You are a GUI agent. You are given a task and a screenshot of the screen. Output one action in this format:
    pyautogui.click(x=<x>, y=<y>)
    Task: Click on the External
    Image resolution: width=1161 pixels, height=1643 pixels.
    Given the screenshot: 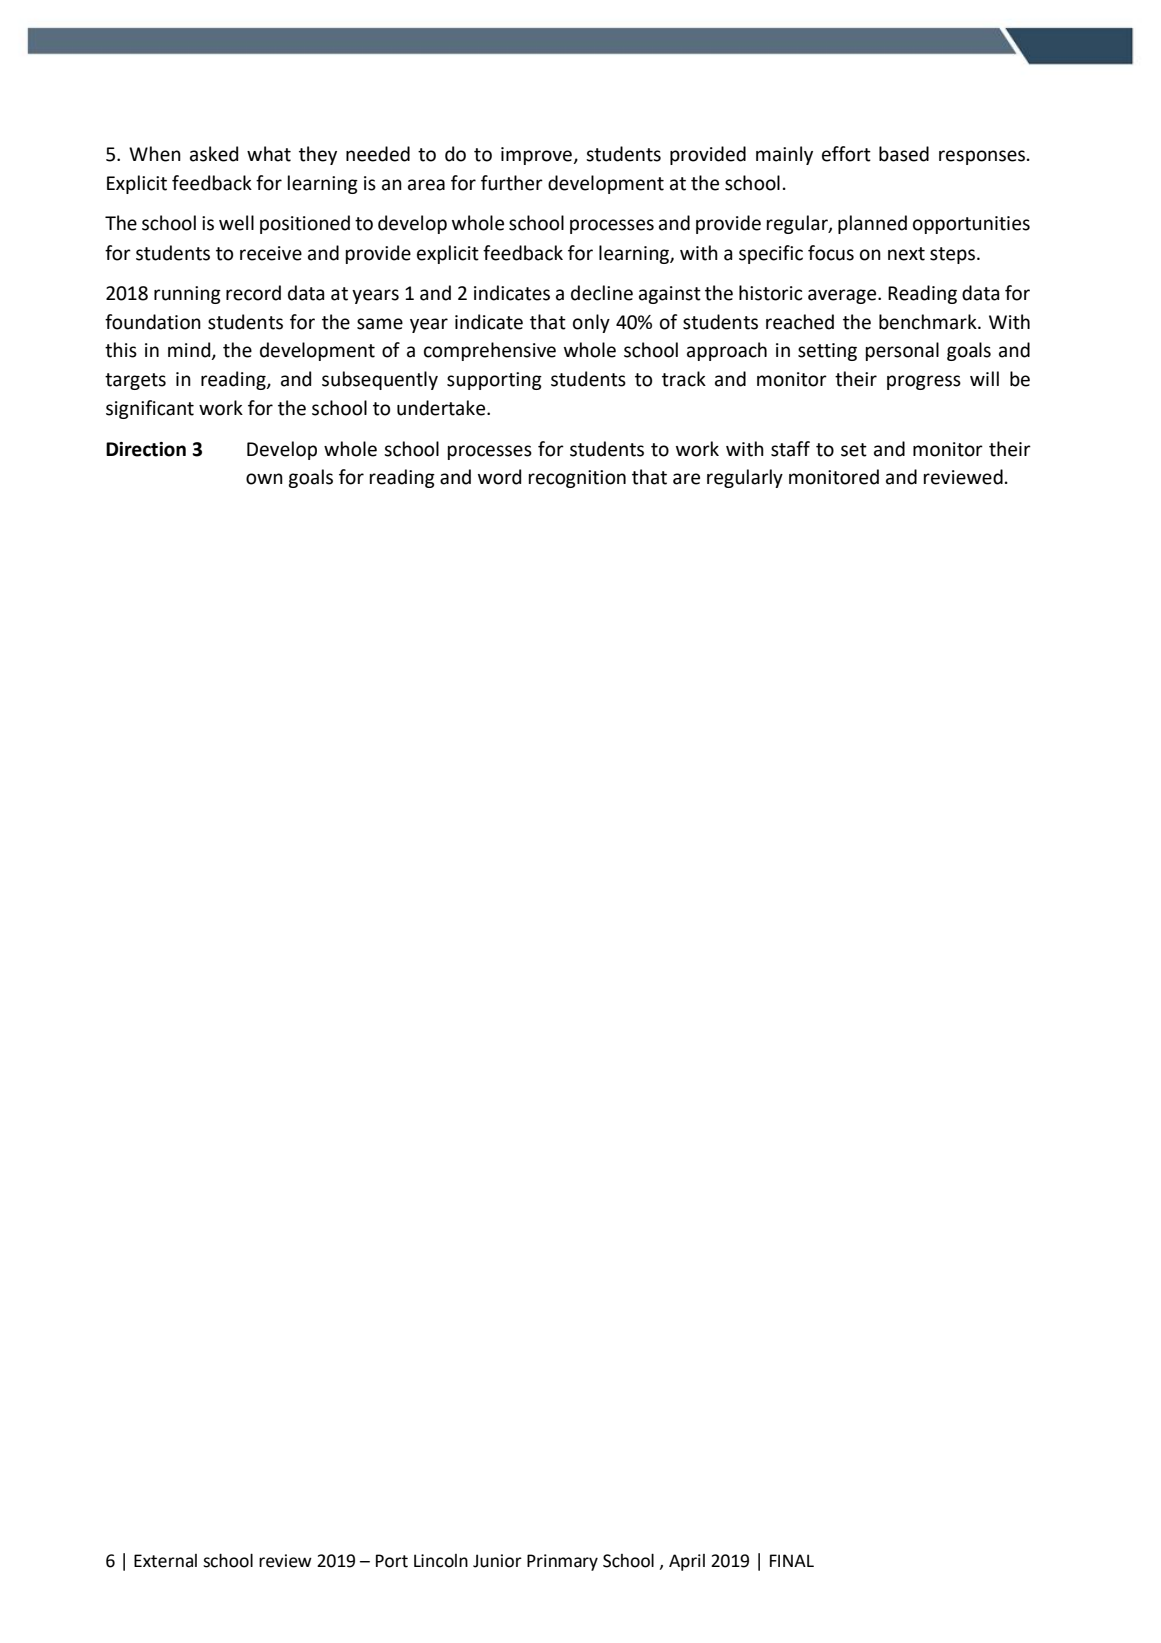 What is the action you would take?
    pyautogui.click(x=165, y=1561)
